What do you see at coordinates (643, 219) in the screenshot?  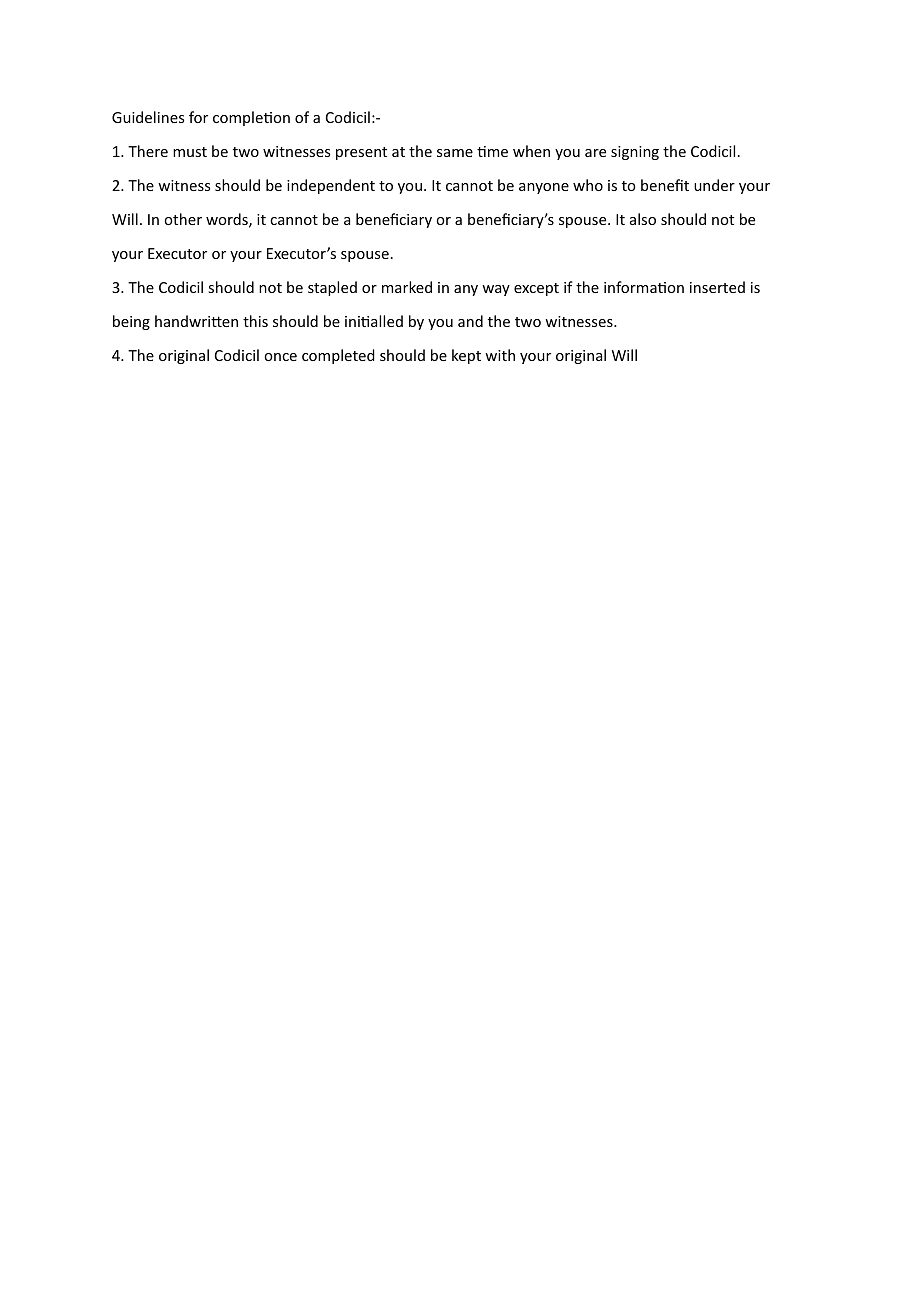 I see `also` at bounding box center [643, 219].
